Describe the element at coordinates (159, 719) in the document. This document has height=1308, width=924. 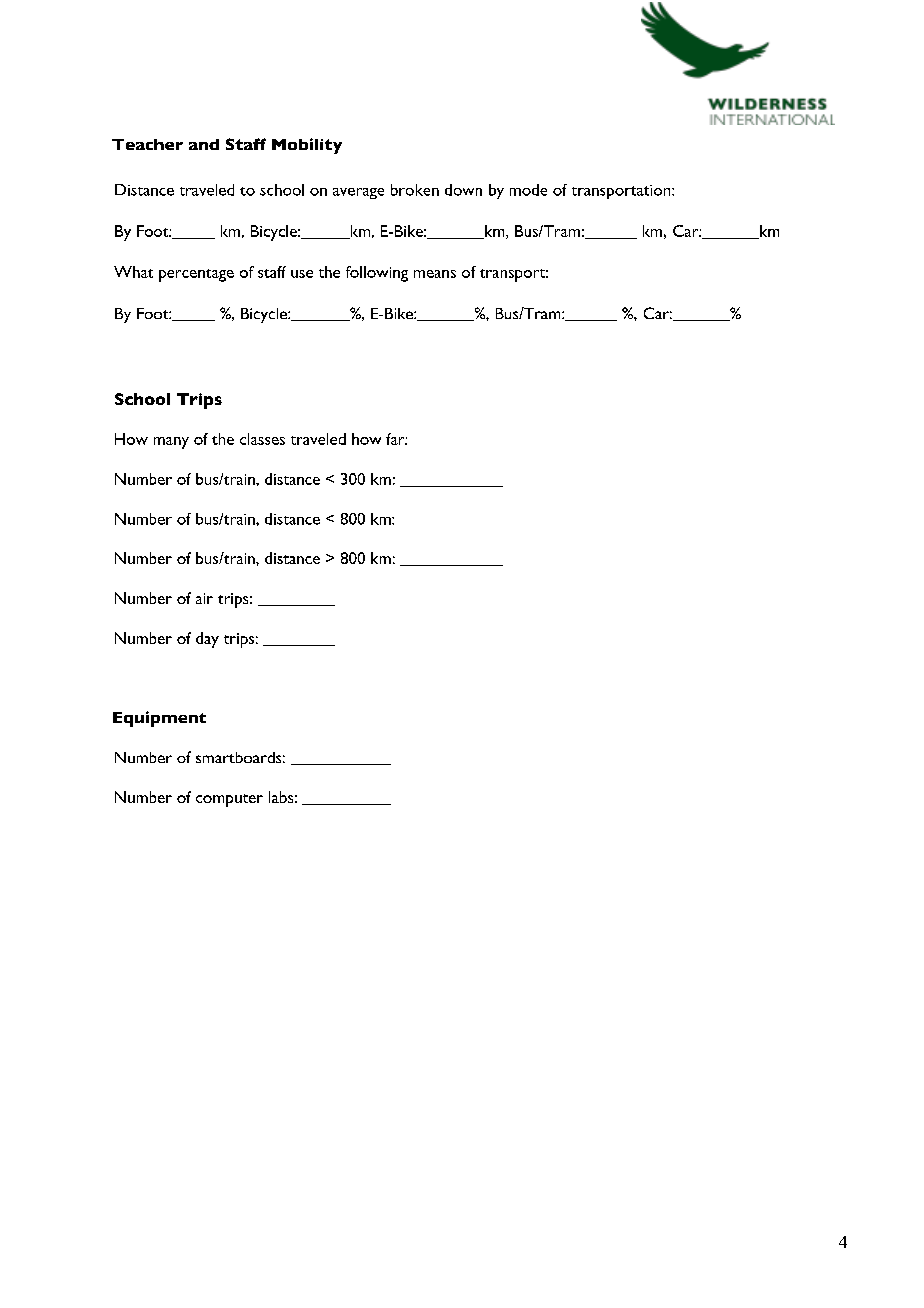
I see `Equipment` at that location.
